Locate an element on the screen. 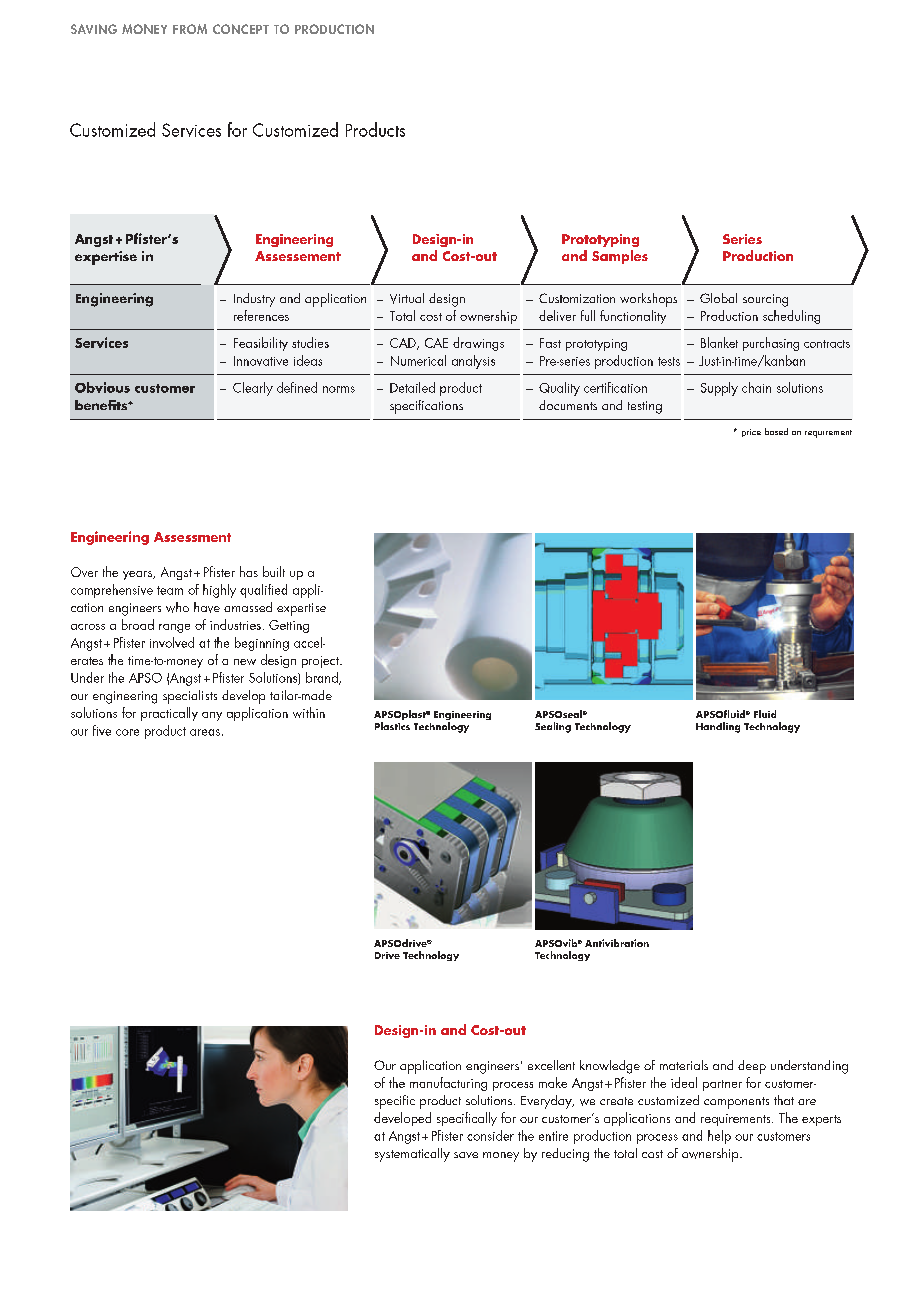  consider is located at coordinates (490, 1135).
